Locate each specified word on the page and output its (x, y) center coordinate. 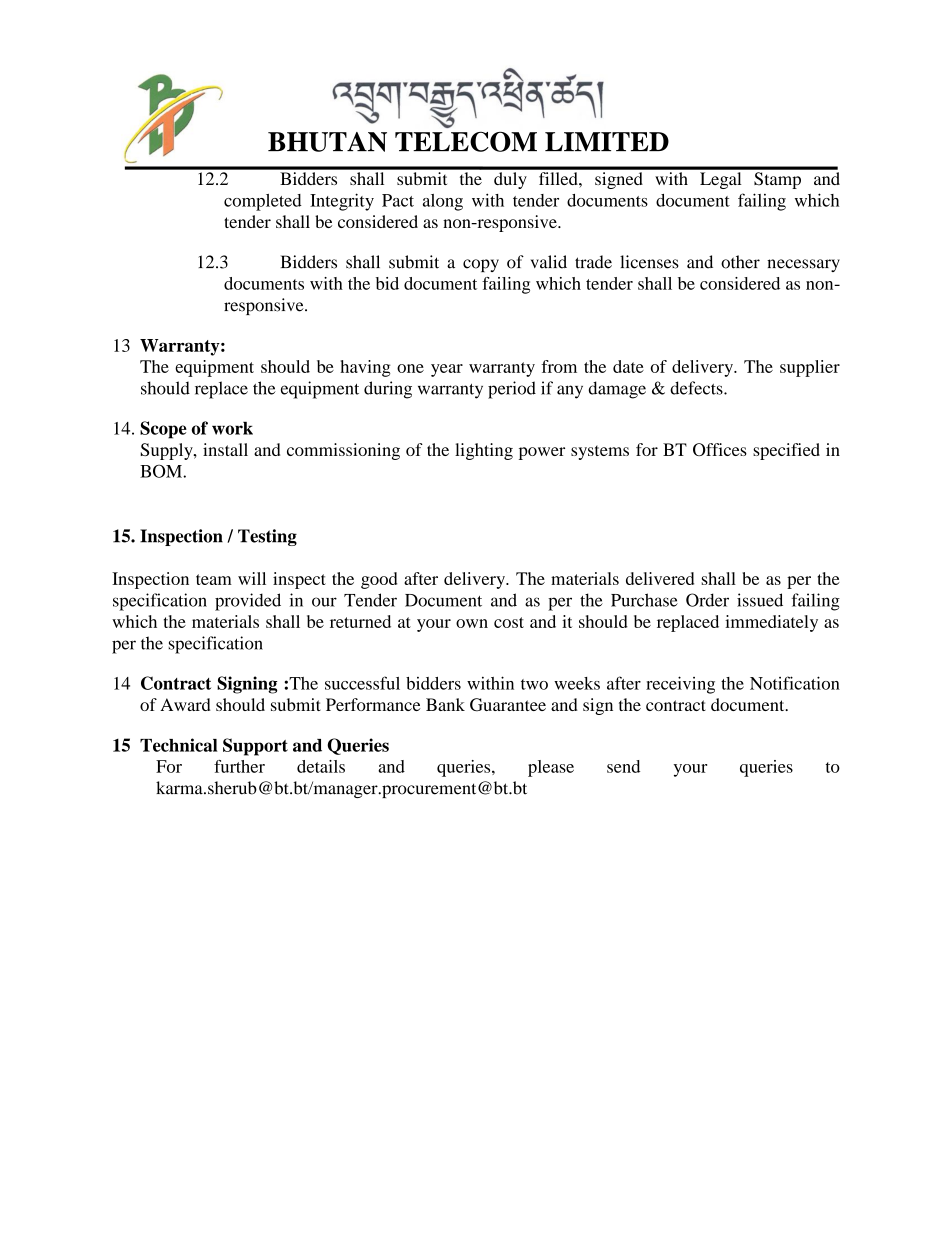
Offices (720, 449)
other (740, 262)
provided (248, 602)
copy (481, 265)
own (472, 623)
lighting (484, 451)
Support (255, 747)
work (232, 428)
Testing (267, 537)
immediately (771, 623)
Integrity (342, 202)
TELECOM (466, 142)
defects (697, 388)
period (512, 390)
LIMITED (607, 141)
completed (263, 202)
